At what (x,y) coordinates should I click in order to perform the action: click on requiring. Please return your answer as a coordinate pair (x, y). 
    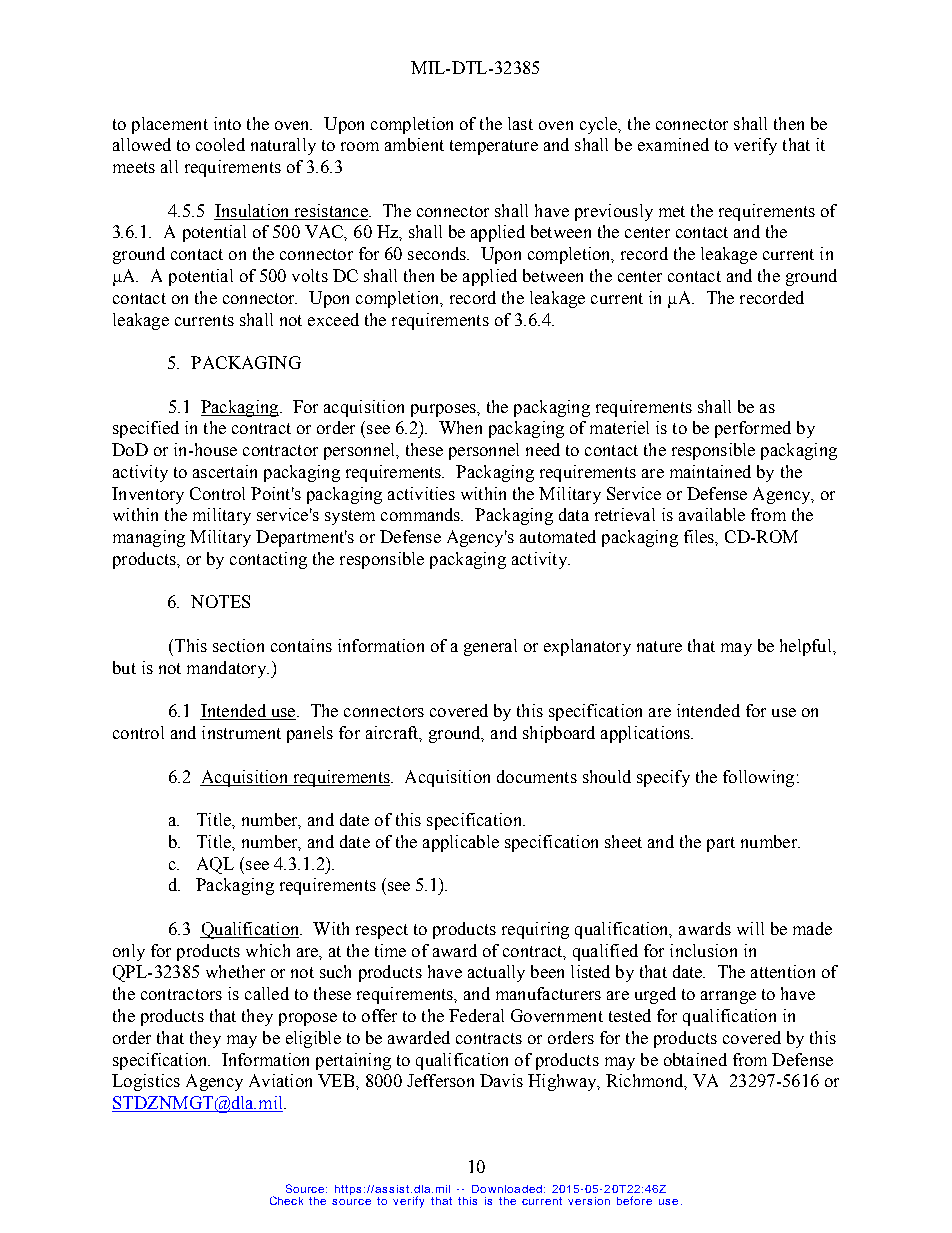
    Looking at the image, I should click on (535, 930).
